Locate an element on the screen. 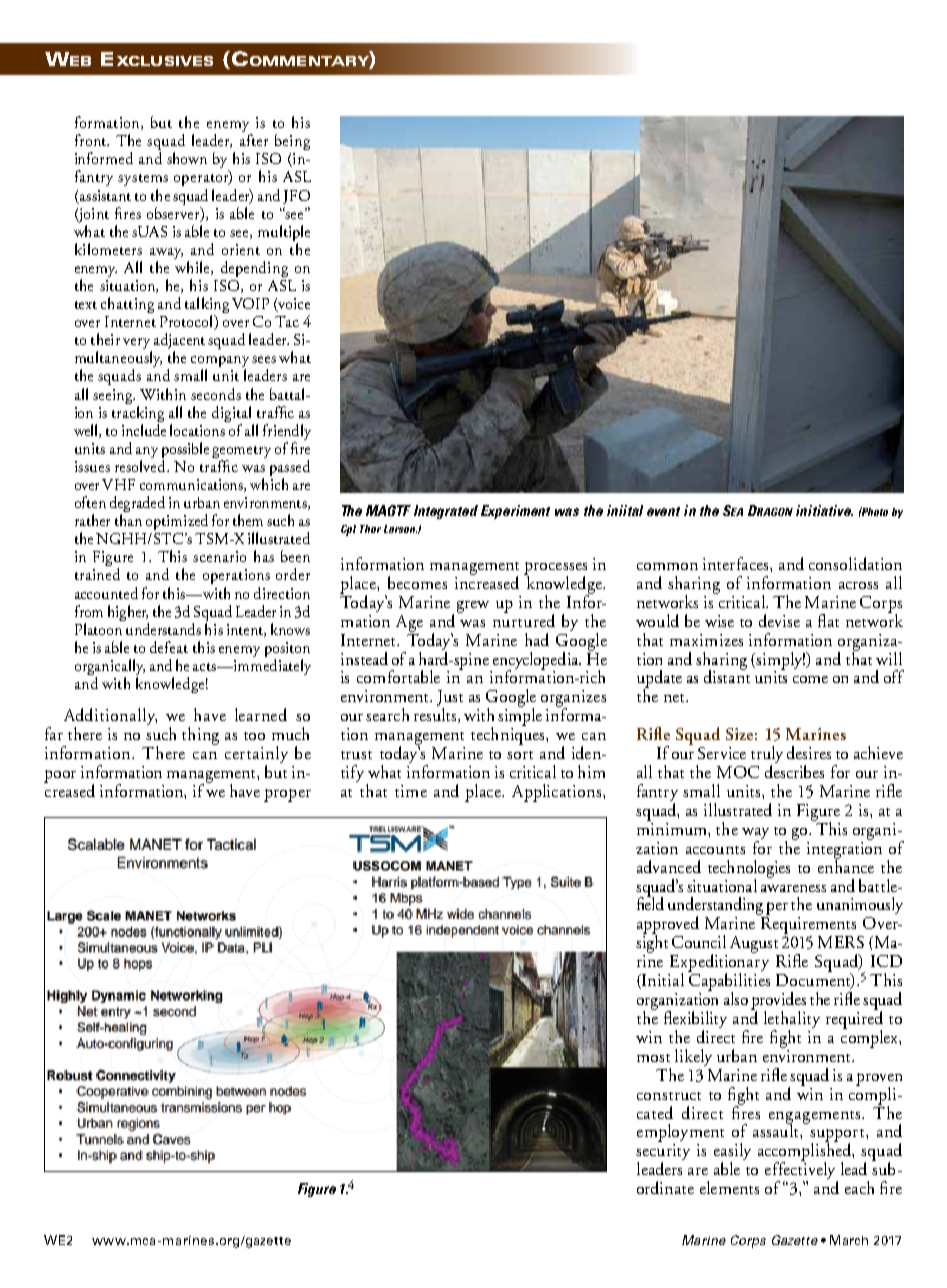 This screenshot has width=947, height=1288. being is located at coordinates (292, 142).
